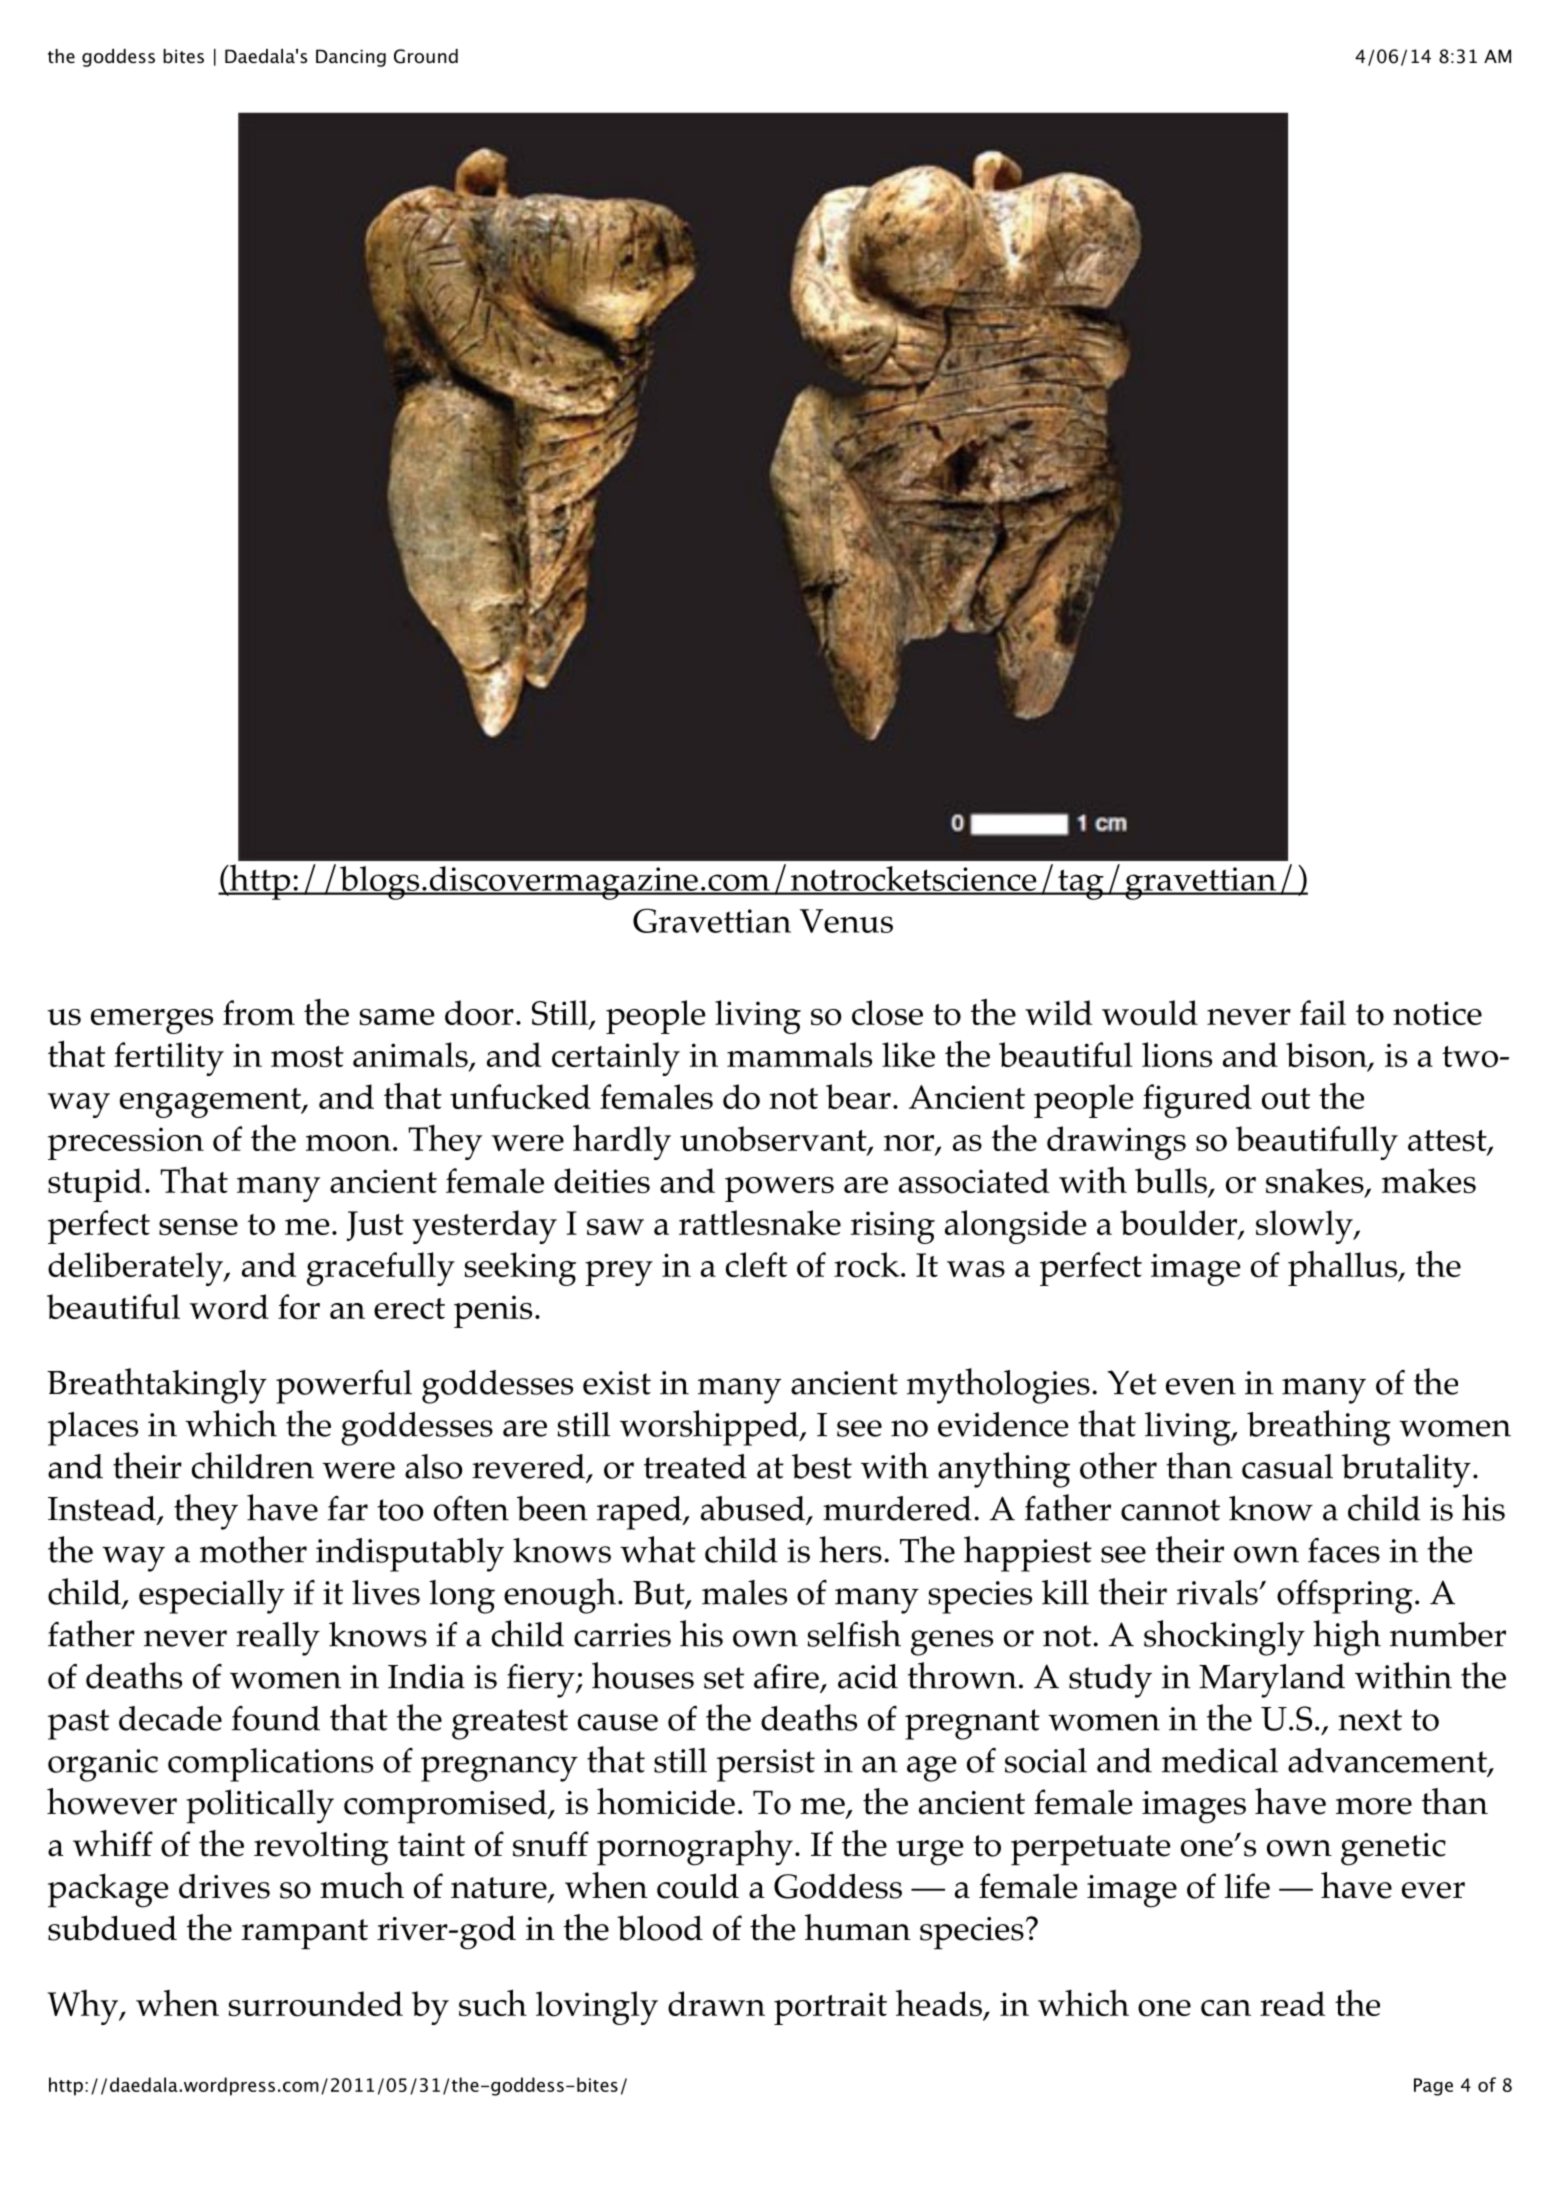  Describe the element at coordinates (351, 58) in the screenshot. I see `Dancing` at that location.
